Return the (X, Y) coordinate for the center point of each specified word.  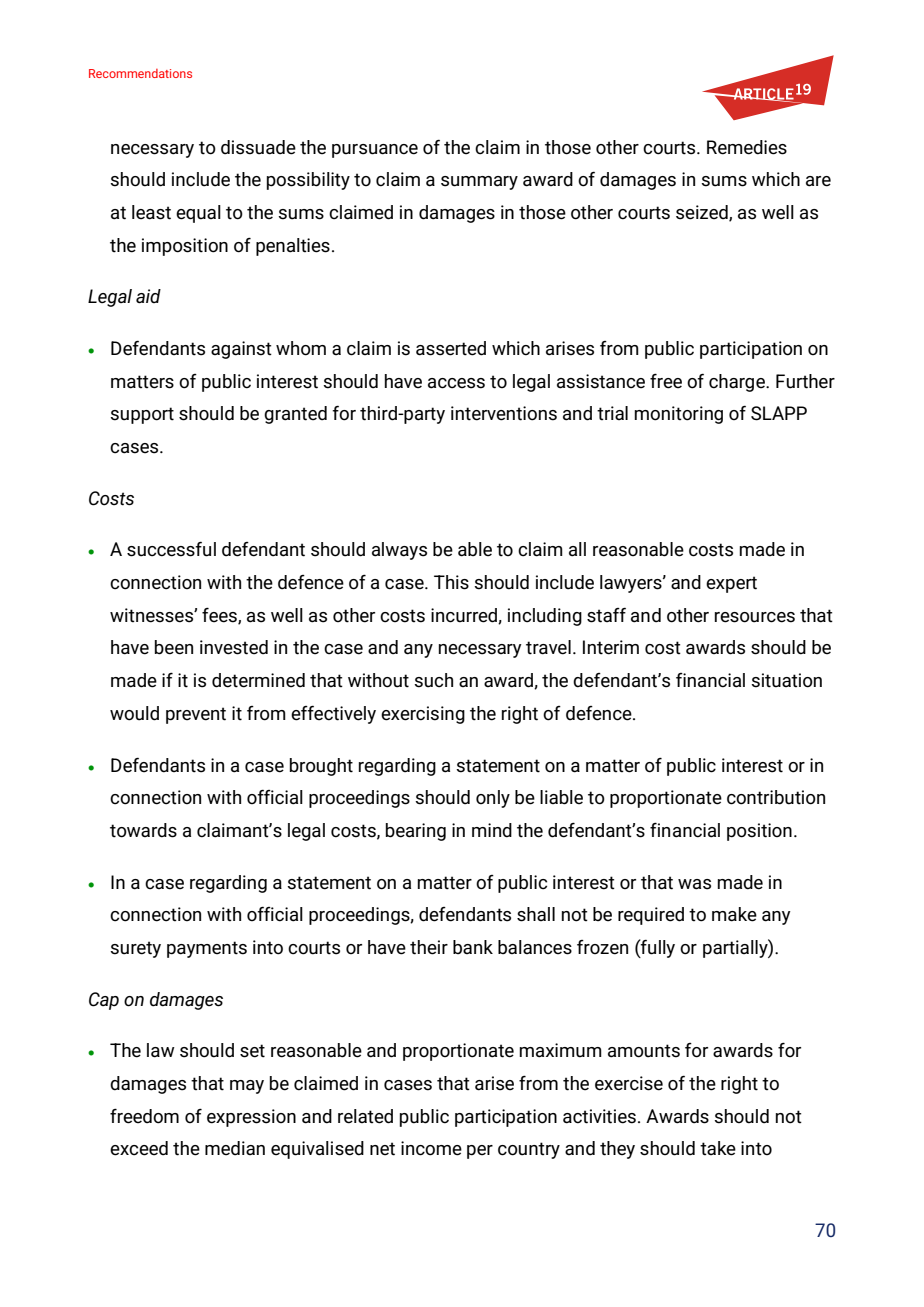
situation (786, 680)
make (734, 914)
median (235, 1148)
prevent (196, 715)
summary (479, 183)
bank (473, 947)
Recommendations (140, 73)
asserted (451, 348)
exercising (423, 715)
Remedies (747, 147)
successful (171, 549)
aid (148, 296)
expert (731, 584)
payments (207, 949)
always (399, 551)
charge (738, 383)
